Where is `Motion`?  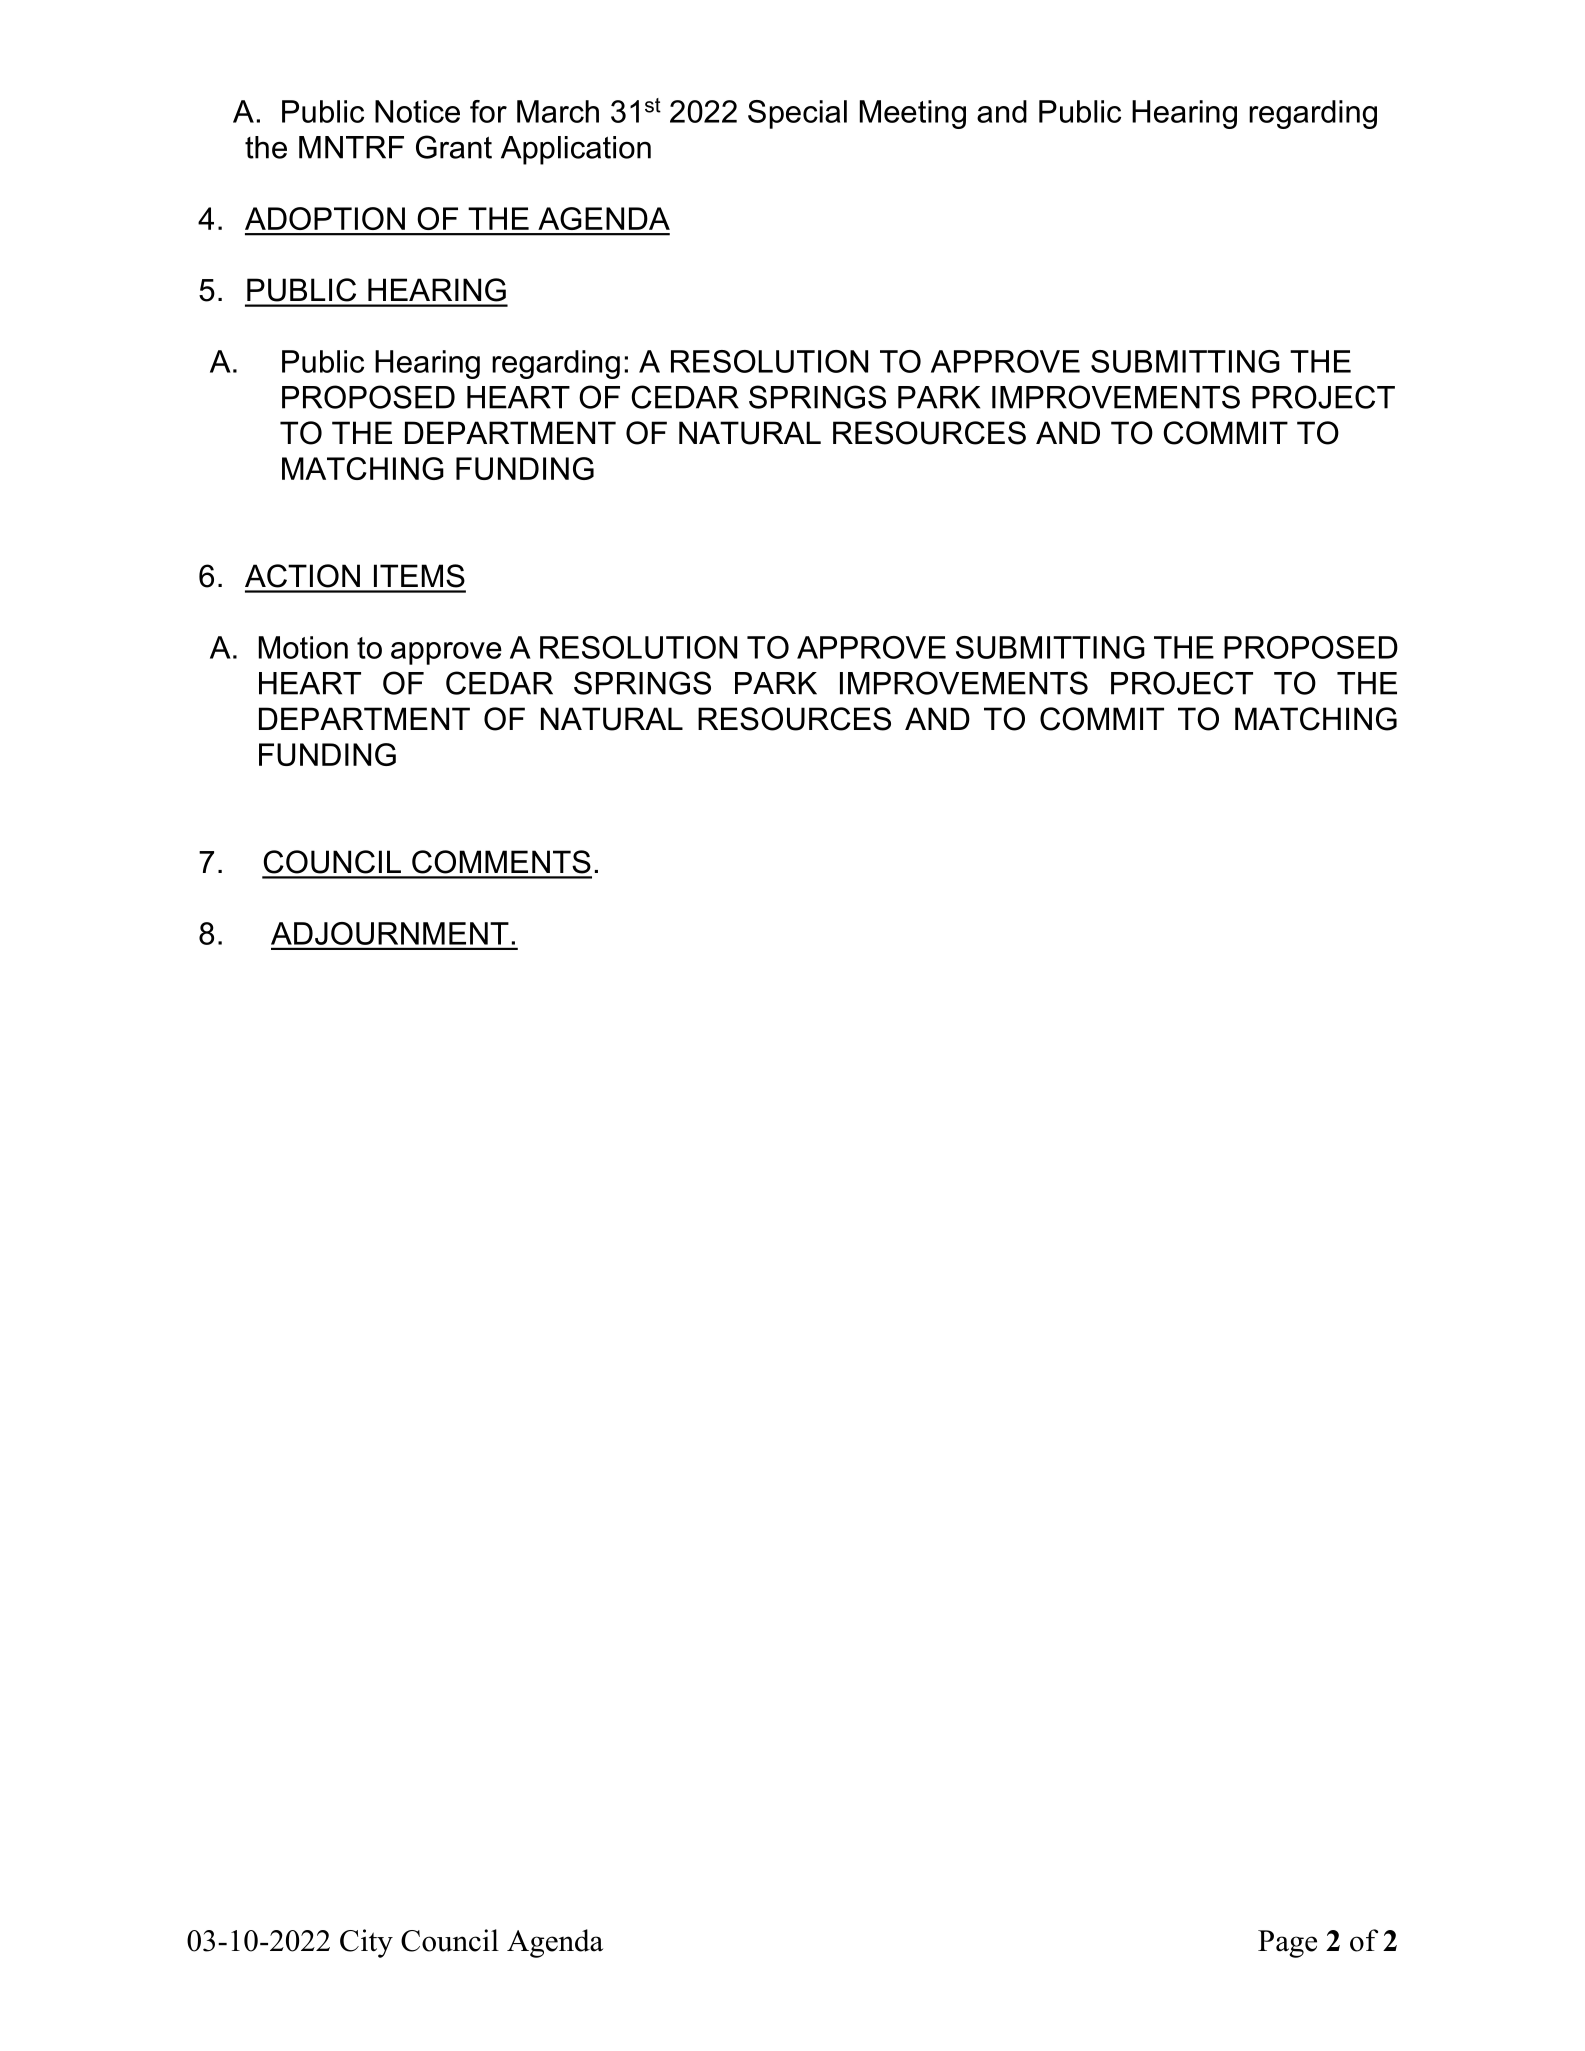 Motion is located at coordinates (303, 647).
